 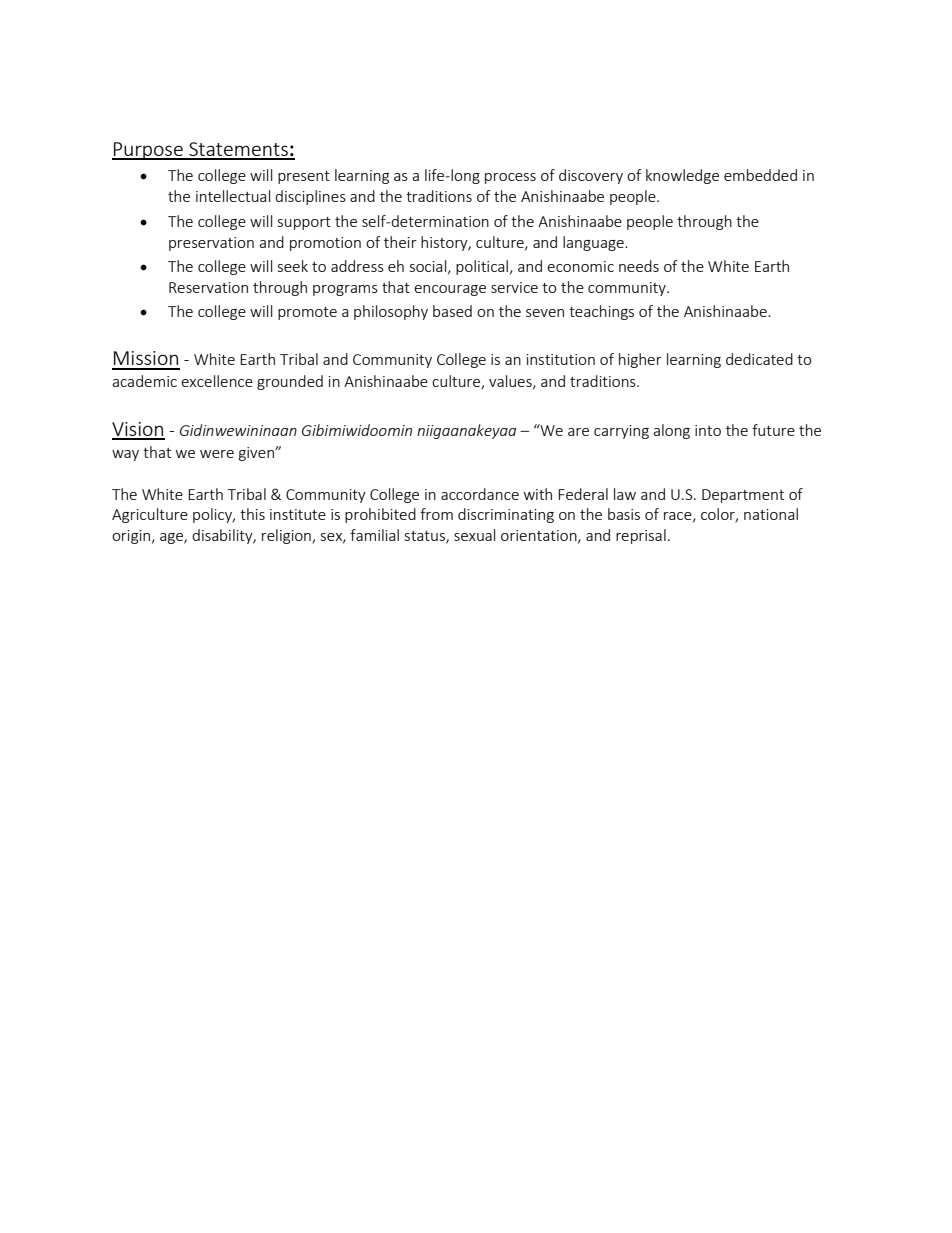 I want to click on knowledge, so click(x=682, y=176).
